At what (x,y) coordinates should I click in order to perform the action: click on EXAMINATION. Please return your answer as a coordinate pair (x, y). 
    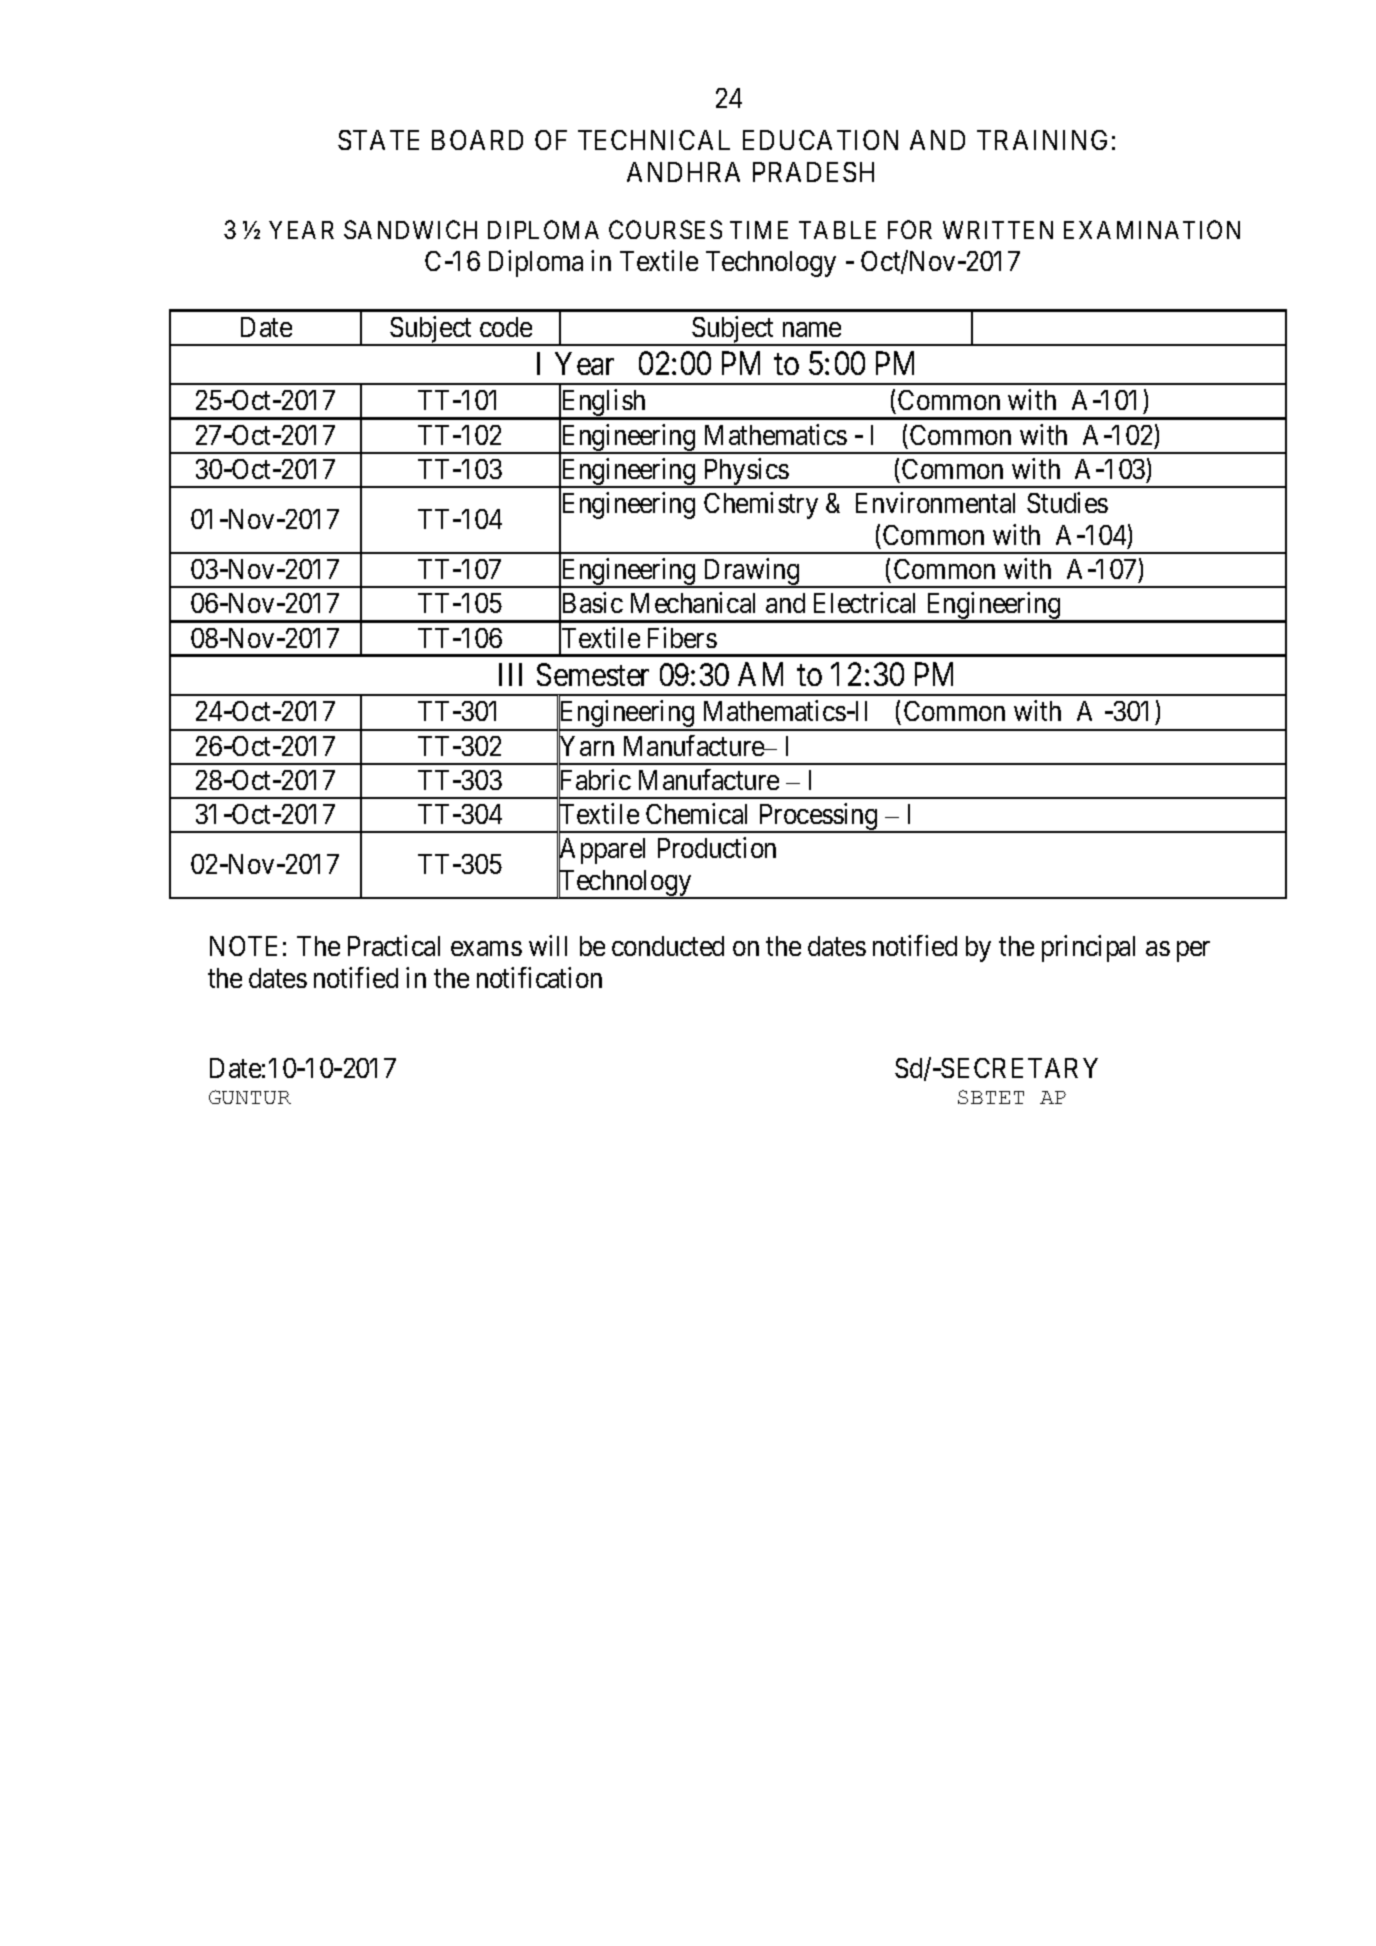
    Looking at the image, I should click on (1152, 229).
